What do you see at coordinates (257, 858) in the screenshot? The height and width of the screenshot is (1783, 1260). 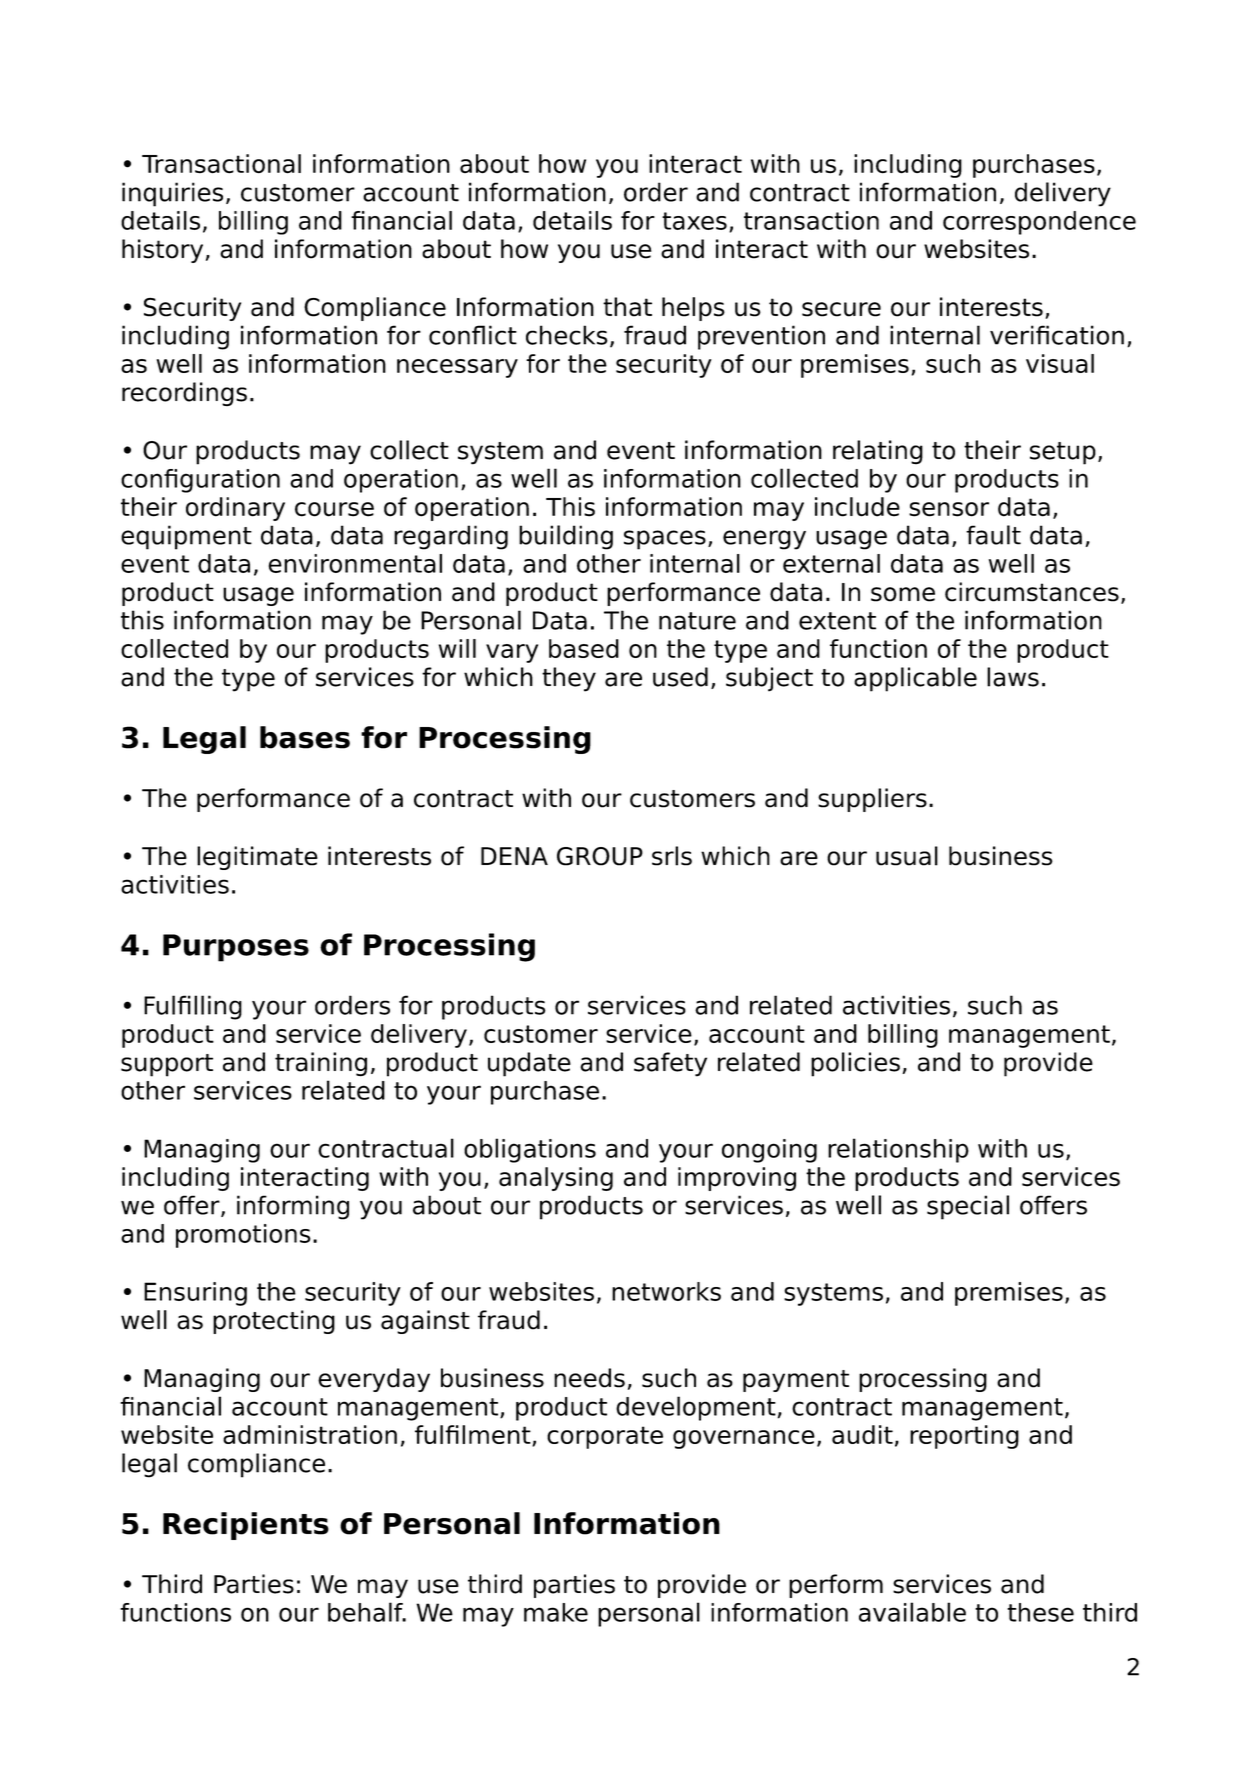 I see `legitimate` at bounding box center [257, 858].
